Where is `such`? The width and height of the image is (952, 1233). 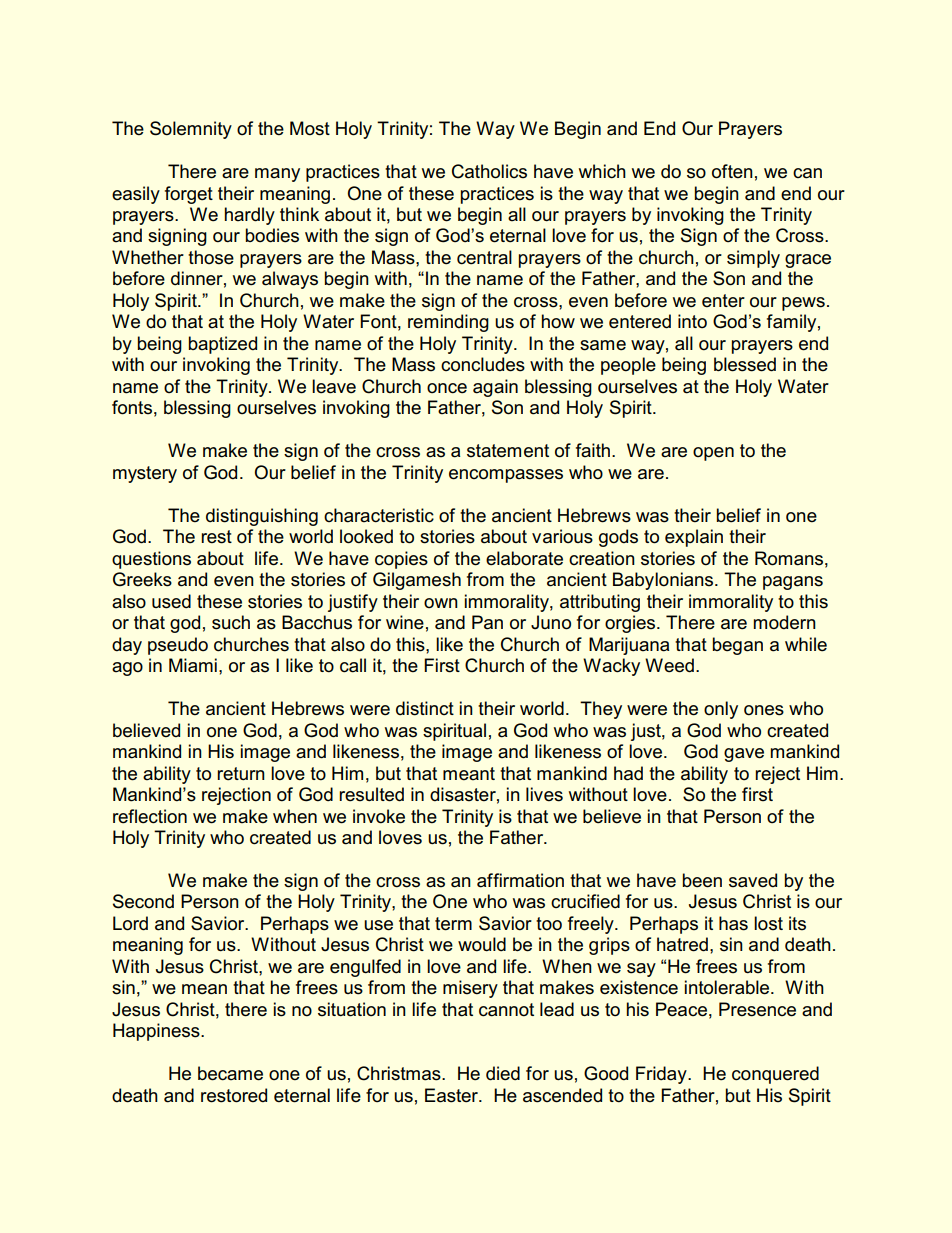
such is located at coordinates (231, 622).
